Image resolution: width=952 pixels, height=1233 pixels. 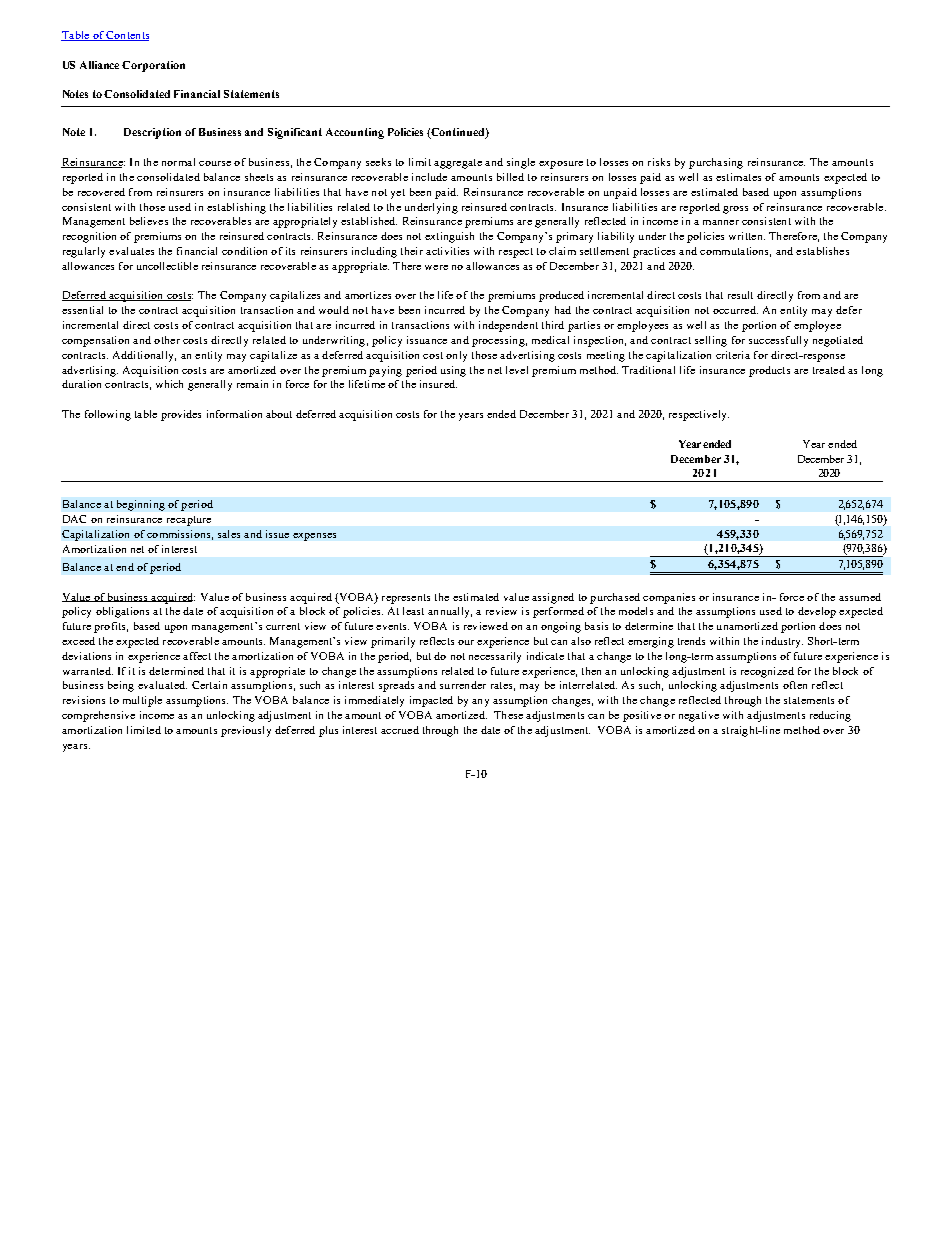 What do you see at coordinates (716, 163) in the screenshot?
I see `purchasing` at bounding box center [716, 163].
